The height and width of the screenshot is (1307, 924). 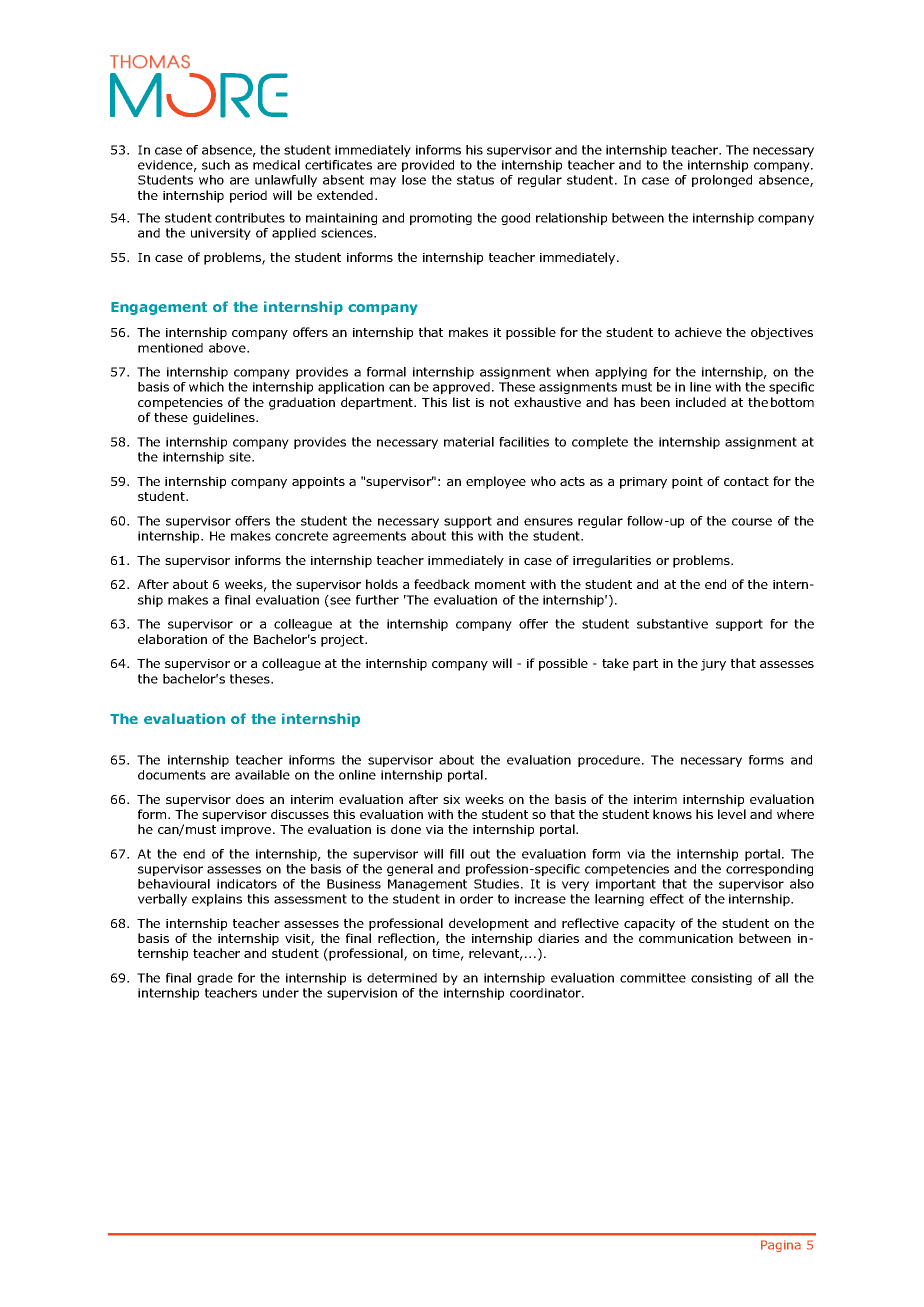 I want to click on status, so click(x=475, y=180).
